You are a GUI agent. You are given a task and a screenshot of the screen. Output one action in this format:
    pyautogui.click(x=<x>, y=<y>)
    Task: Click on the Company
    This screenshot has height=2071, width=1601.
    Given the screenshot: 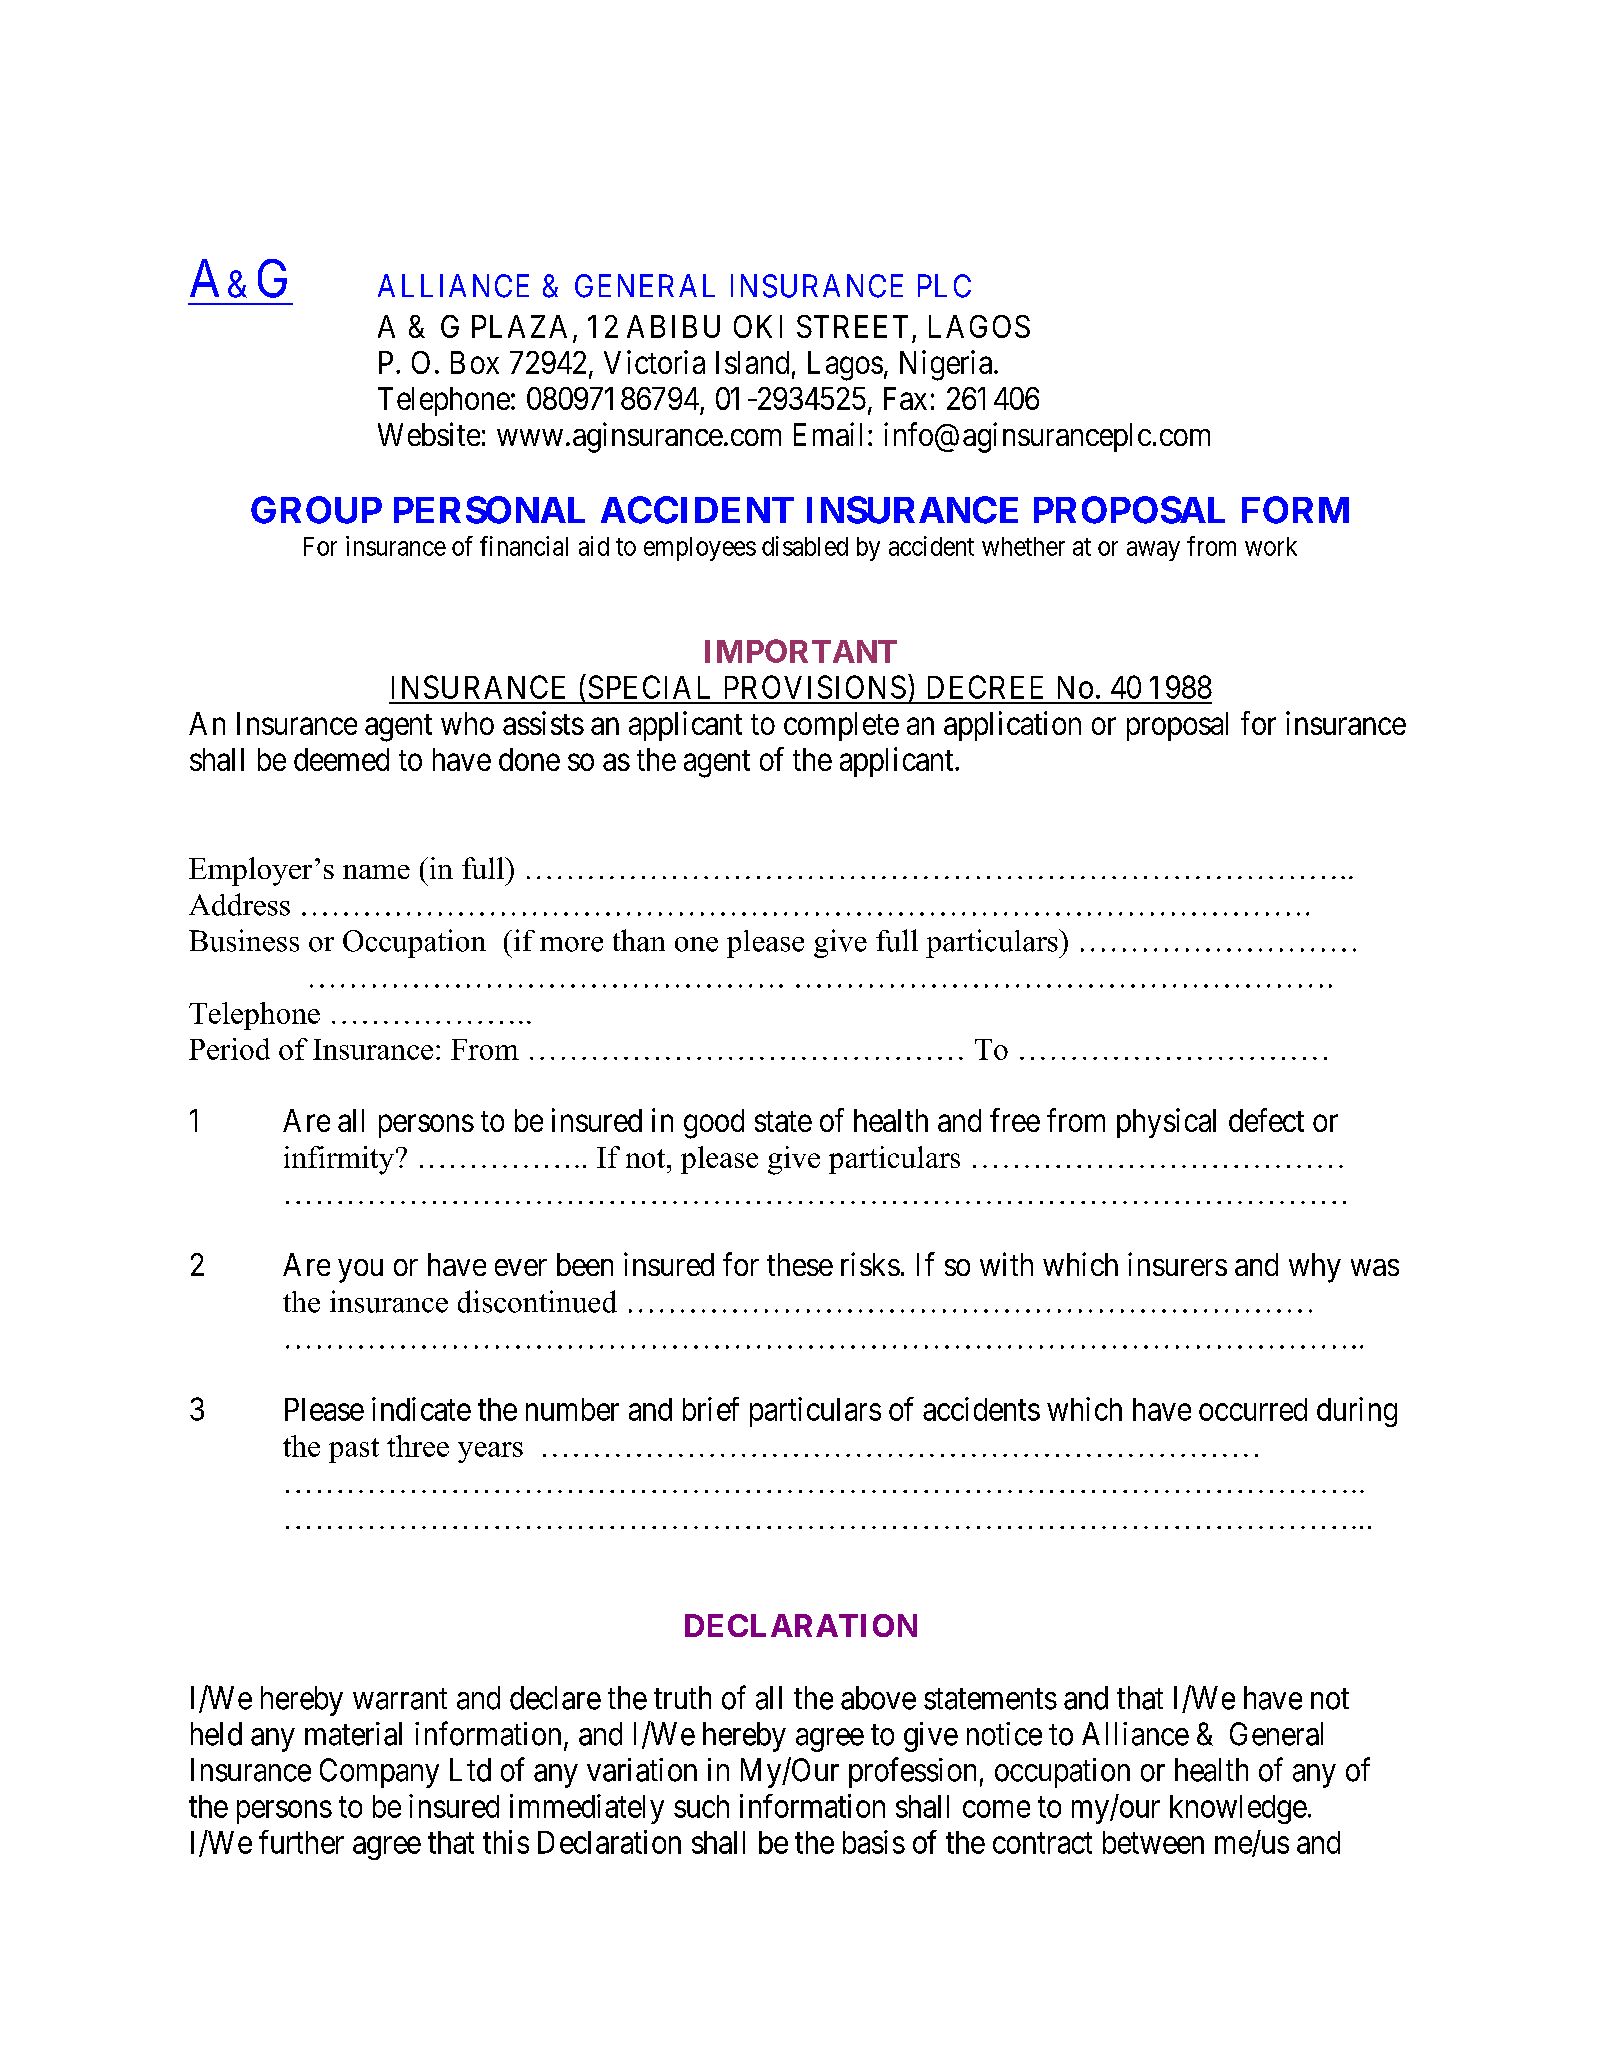 What is the action you would take?
    pyautogui.click(x=379, y=1773)
